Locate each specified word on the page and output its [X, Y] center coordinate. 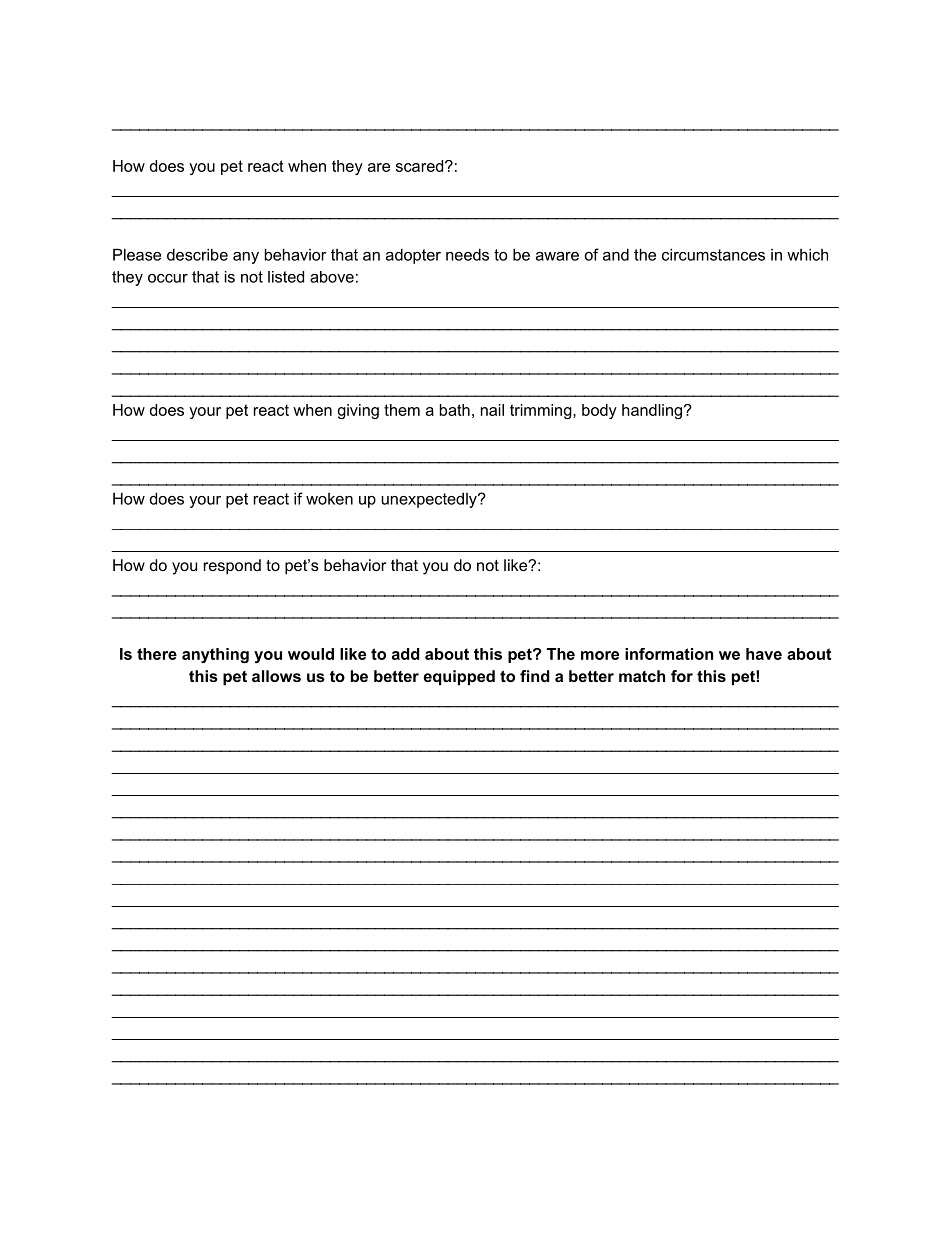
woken [329, 499]
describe [197, 254]
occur [168, 278]
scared [419, 166]
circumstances [713, 254]
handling [652, 411]
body [599, 411]
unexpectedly [430, 500]
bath [455, 410]
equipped [459, 678]
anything [215, 655]
